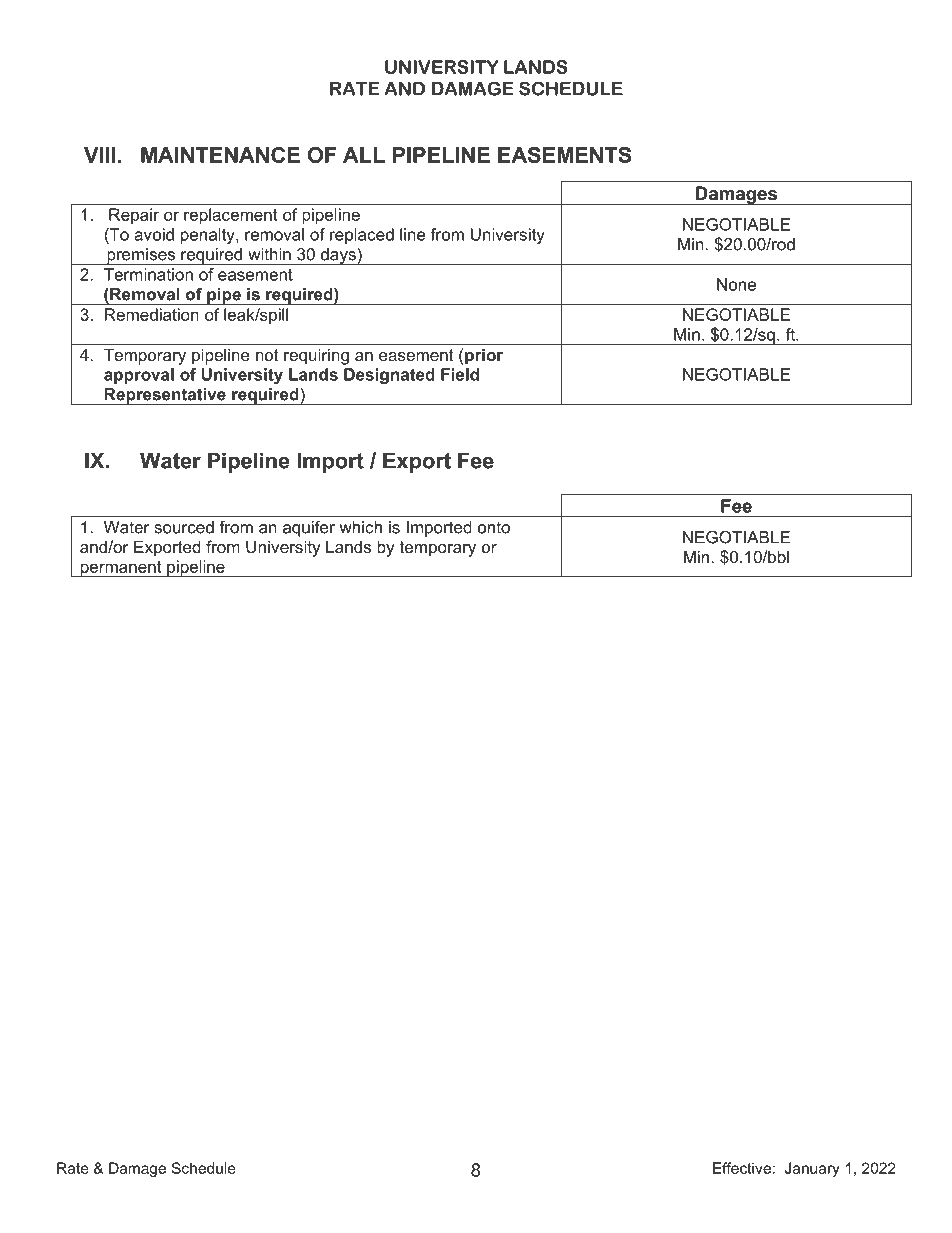 The width and height of the screenshot is (952, 1233). What do you see at coordinates (812, 1169) in the screenshot?
I see `January` at bounding box center [812, 1169].
